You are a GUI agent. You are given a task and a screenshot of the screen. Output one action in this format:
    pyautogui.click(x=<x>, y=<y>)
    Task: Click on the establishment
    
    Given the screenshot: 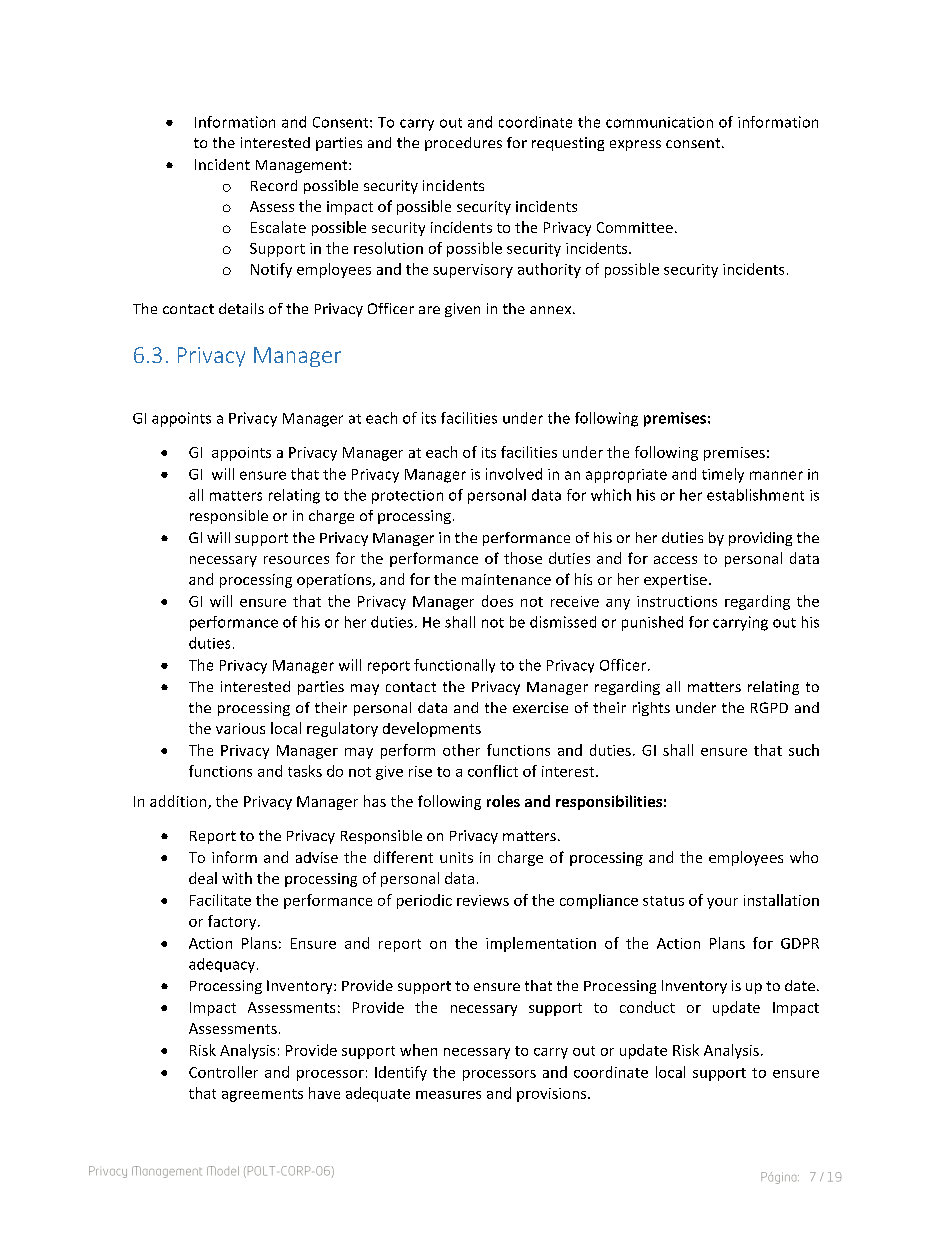 What is the action you would take?
    pyautogui.click(x=755, y=495)
